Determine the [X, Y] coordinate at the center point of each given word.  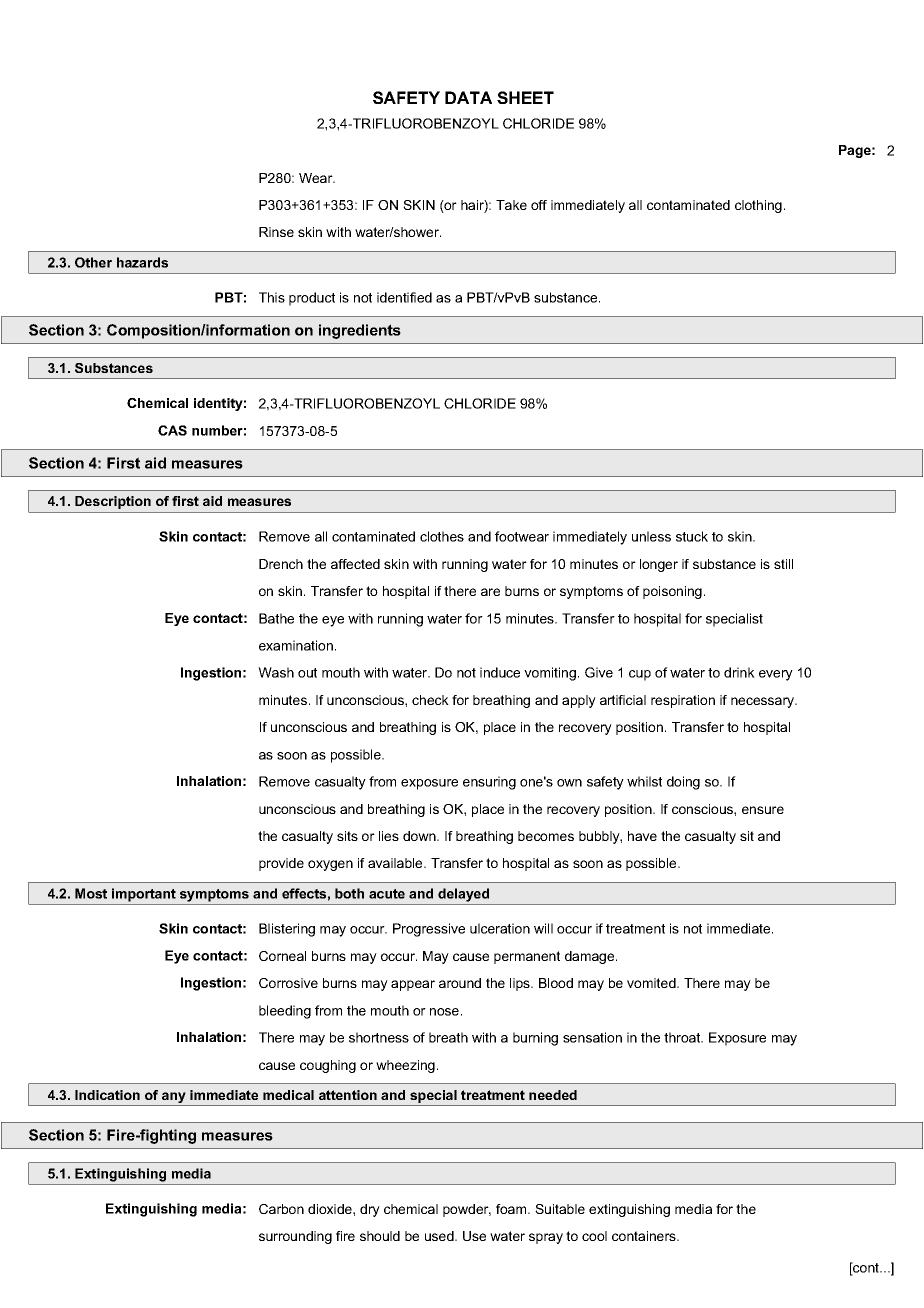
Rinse [276, 232]
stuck [692, 536]
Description [113, 502]
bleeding [285, 1012]
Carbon [281, 1209]
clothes [442, 536]
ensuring [489, 783]
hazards [142, 262]
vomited [652, 983]
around [460, 983]
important [144, 895]
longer [659, 565]
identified [404, 297]
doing [683, 783]
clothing [758, 206]
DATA [468, 97]
